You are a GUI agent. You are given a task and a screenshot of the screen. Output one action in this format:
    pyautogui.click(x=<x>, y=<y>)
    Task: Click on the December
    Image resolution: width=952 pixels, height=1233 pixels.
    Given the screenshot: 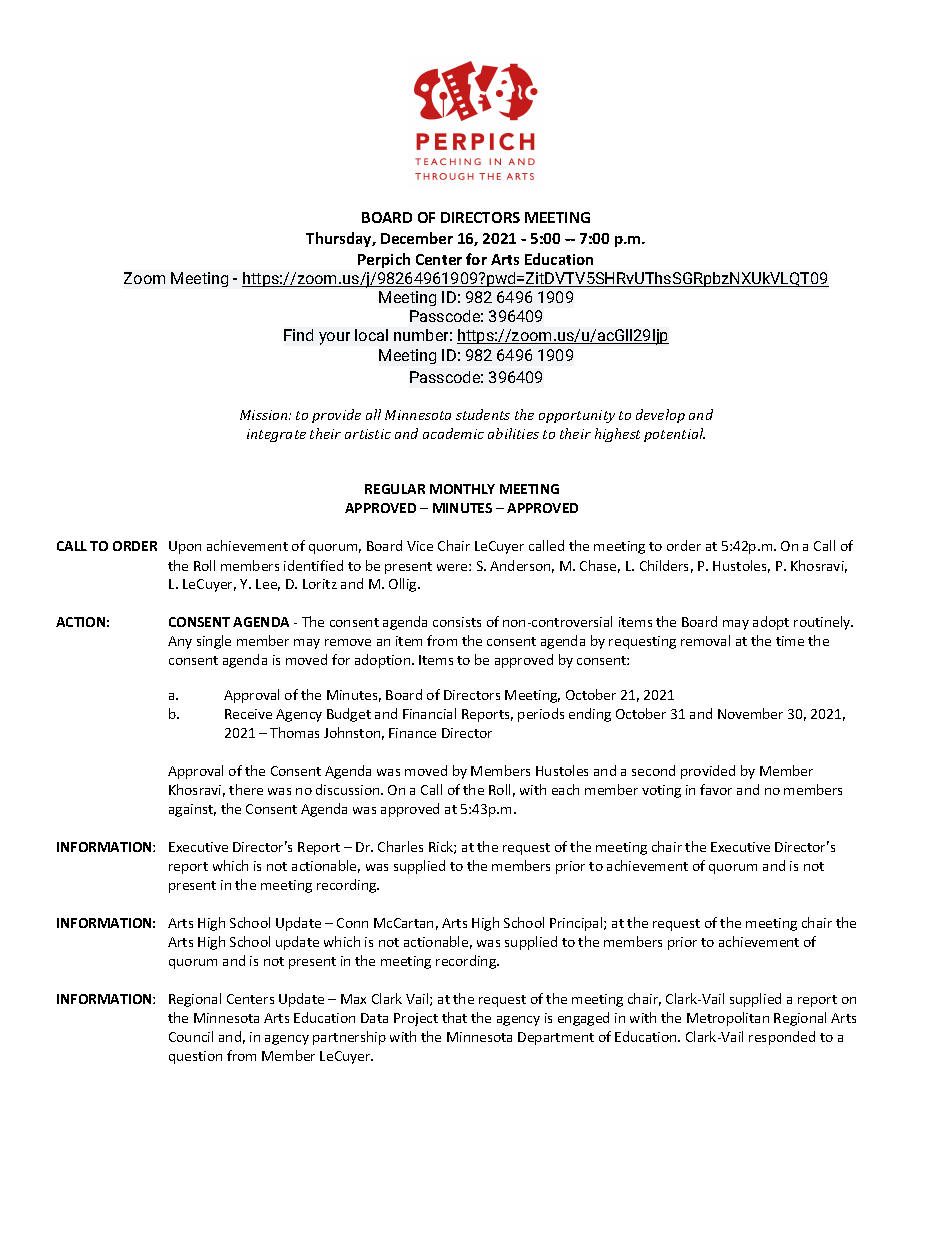 What is the action you would take?
    pyautogui.click(x=417, y=238)
